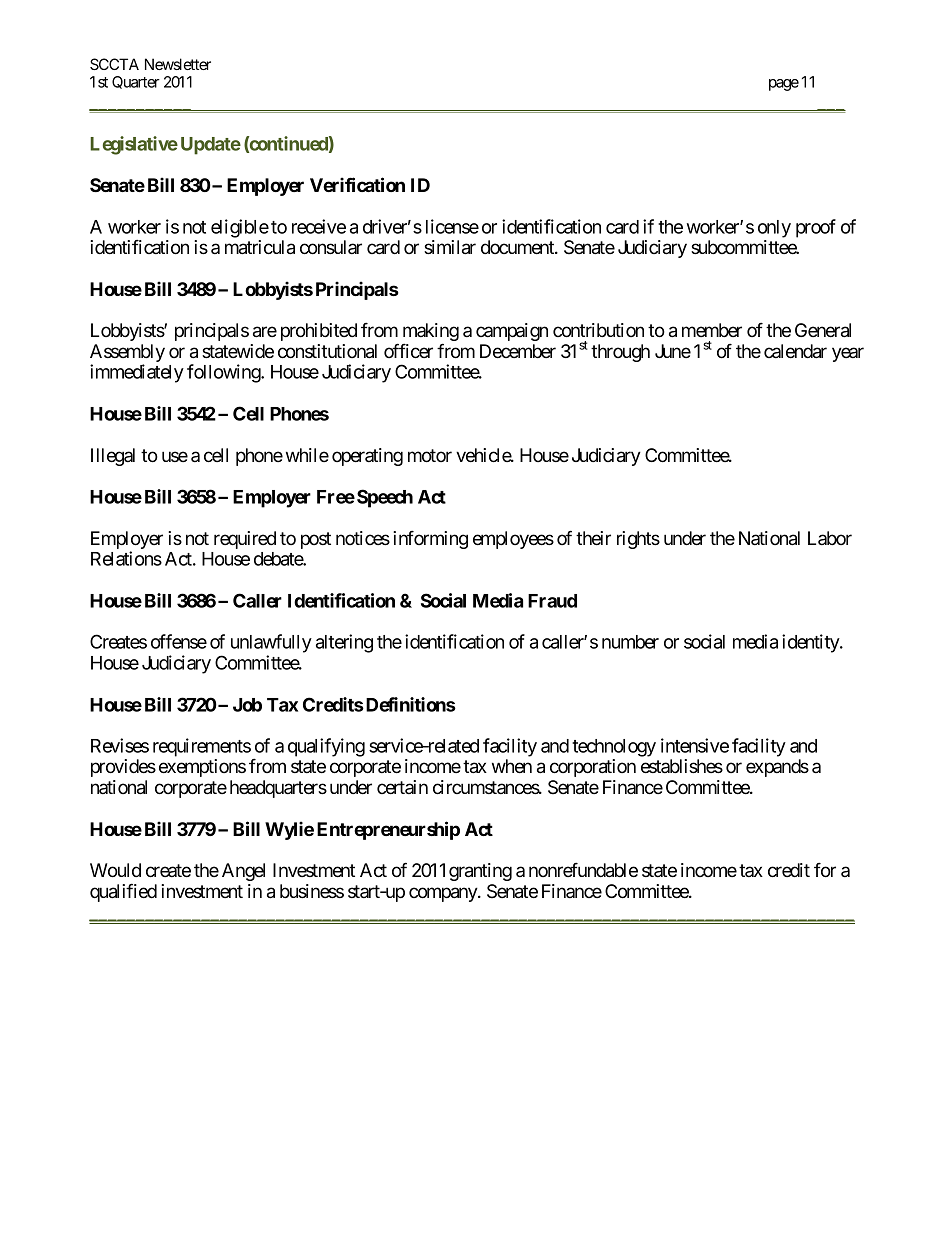 This page has width=952, height=1233. I want to click on Verification, so click(357, 184).
